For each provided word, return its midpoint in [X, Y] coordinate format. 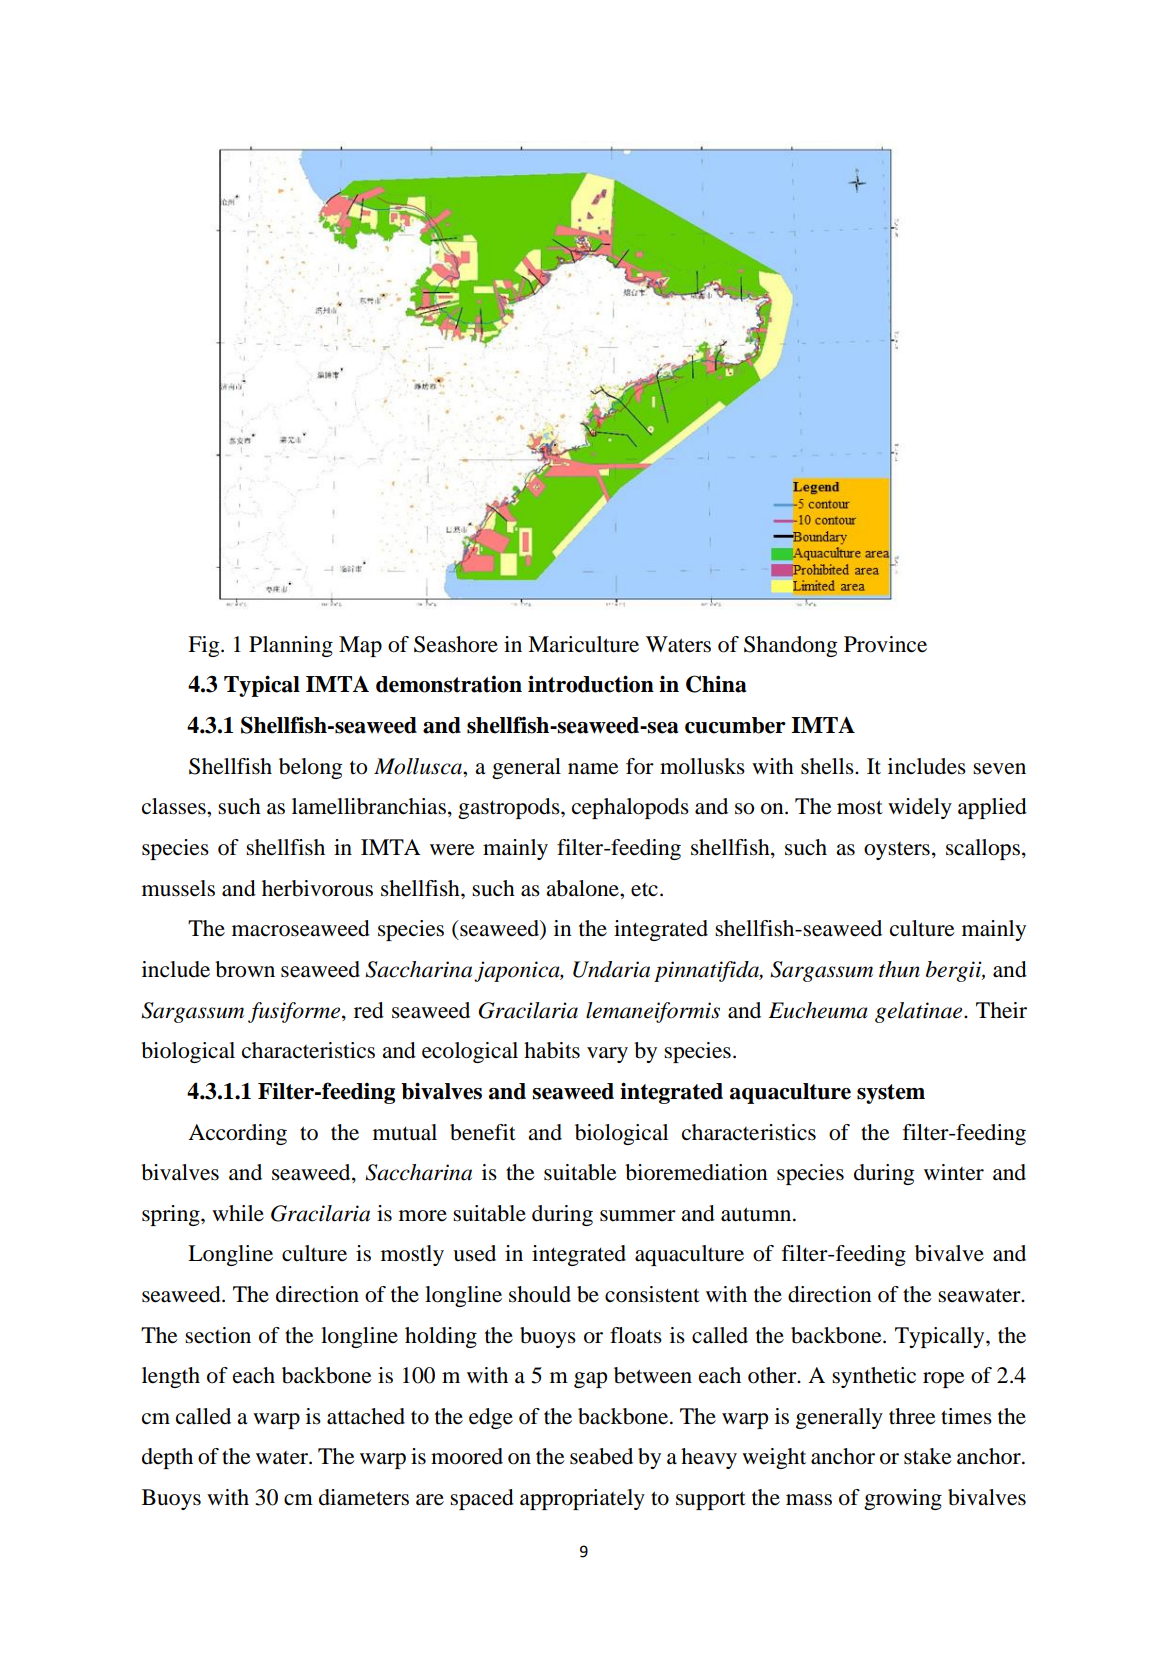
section [218, 1335]
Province [885, 644]
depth [167, 1458]
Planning [291, 646]
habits [552, 1050]
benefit [483, 1132]
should [540, 1294]
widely [920, 808]
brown [245, 969]
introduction [591, 684]
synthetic [874, 1377]
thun [899, 969]
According [237, 1134]
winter [954, 1172]
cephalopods [630, 808]
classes [175, 806]
